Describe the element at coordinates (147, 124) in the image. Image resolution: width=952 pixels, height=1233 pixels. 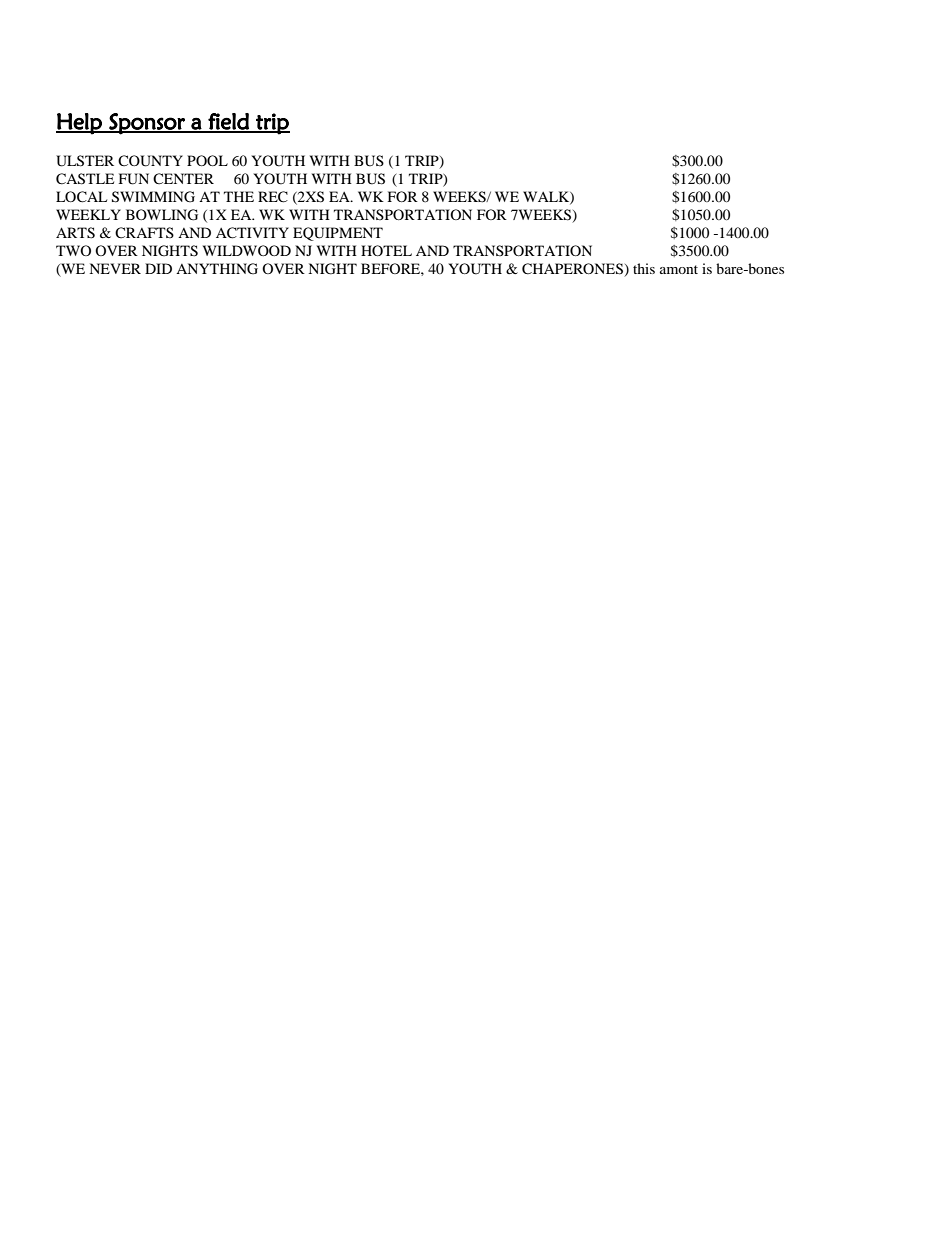
I see `Sponsor` at that location.
